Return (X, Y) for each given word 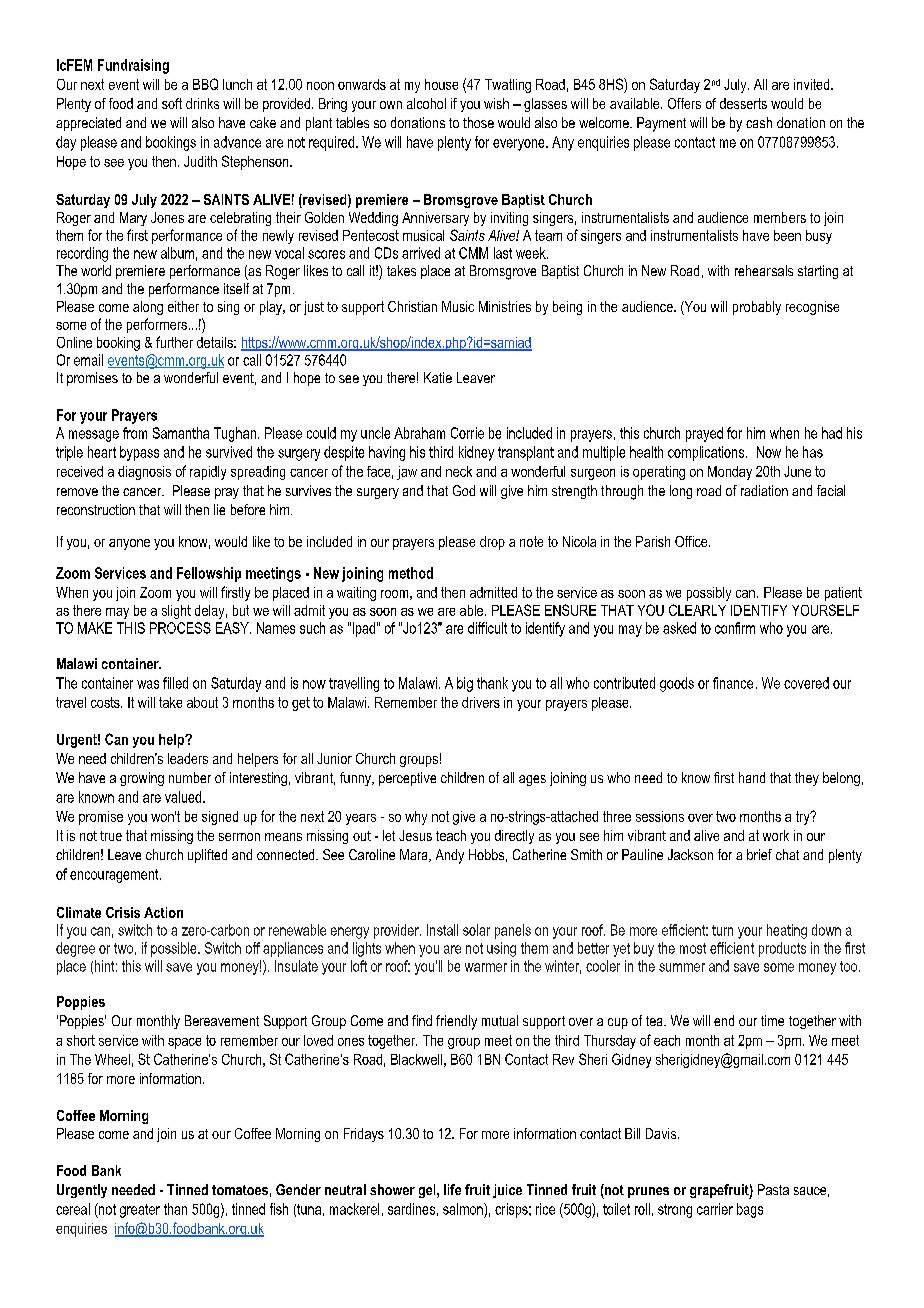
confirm (735, 628)
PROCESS (180, 628)
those (478, 122)
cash (759, 122)
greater (140, 1211)
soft (172, 103)
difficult (487, 628)
